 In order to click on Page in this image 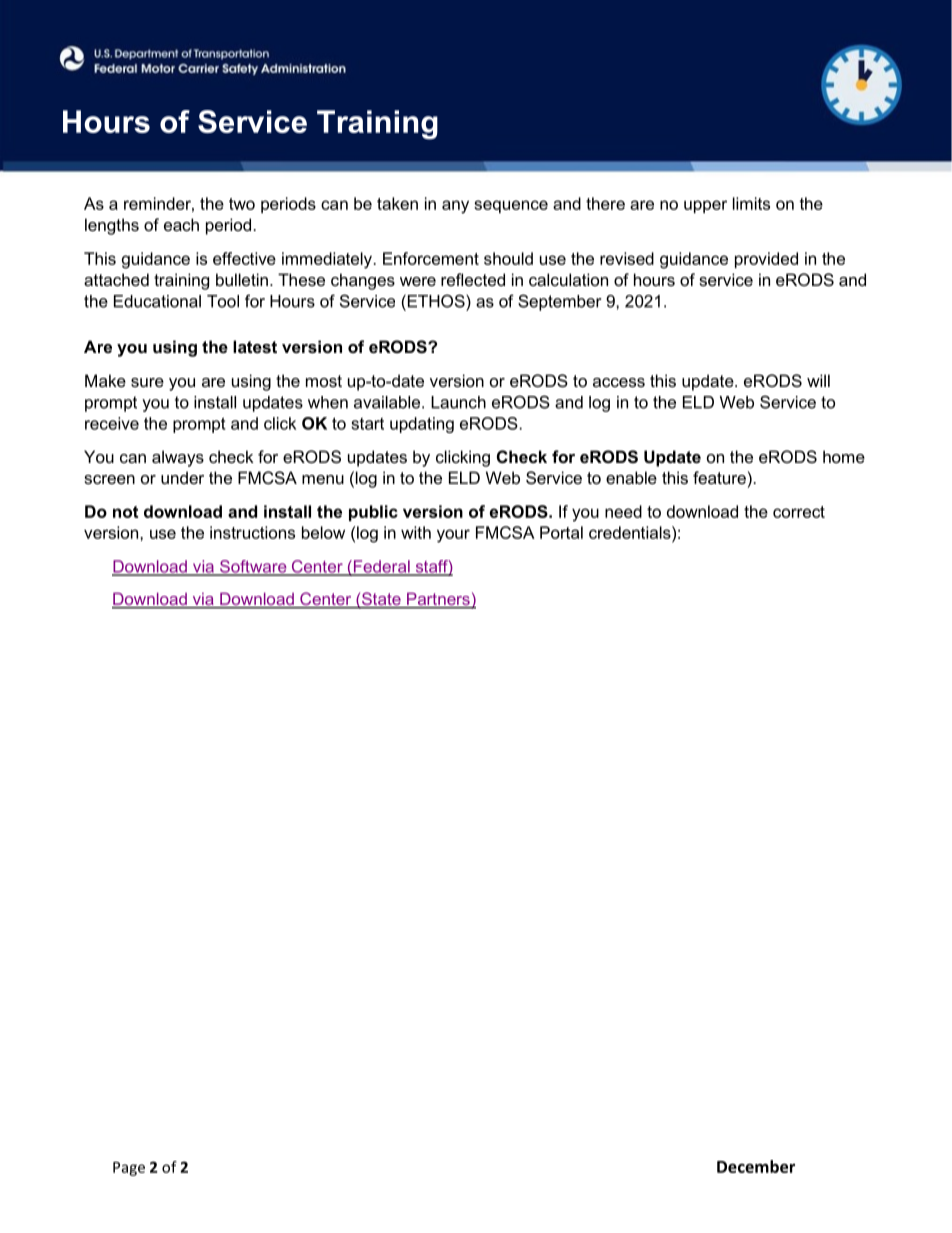, I will do `click(129, 1169)`.
